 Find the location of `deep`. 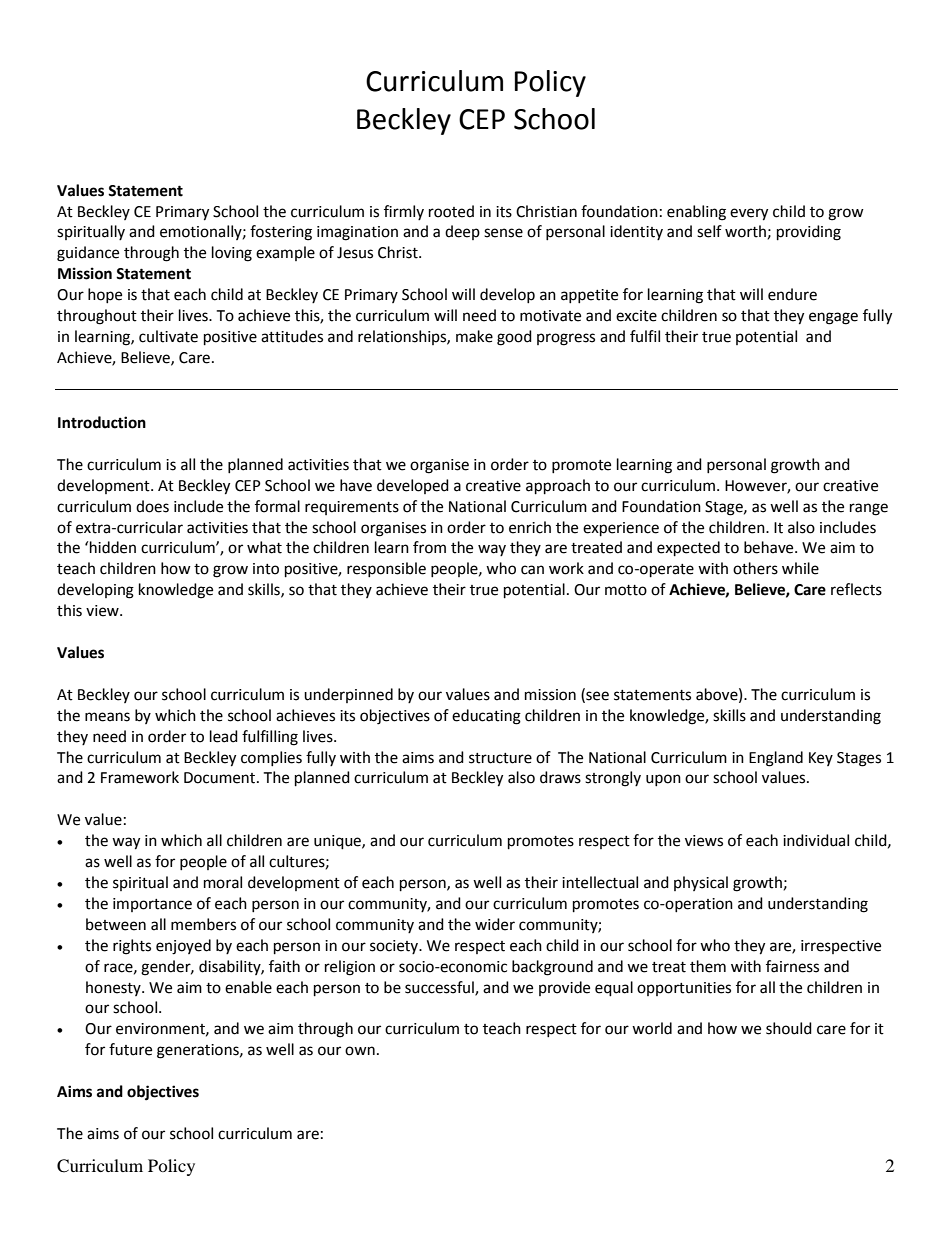

deep is located at coordinates (462, 232).
